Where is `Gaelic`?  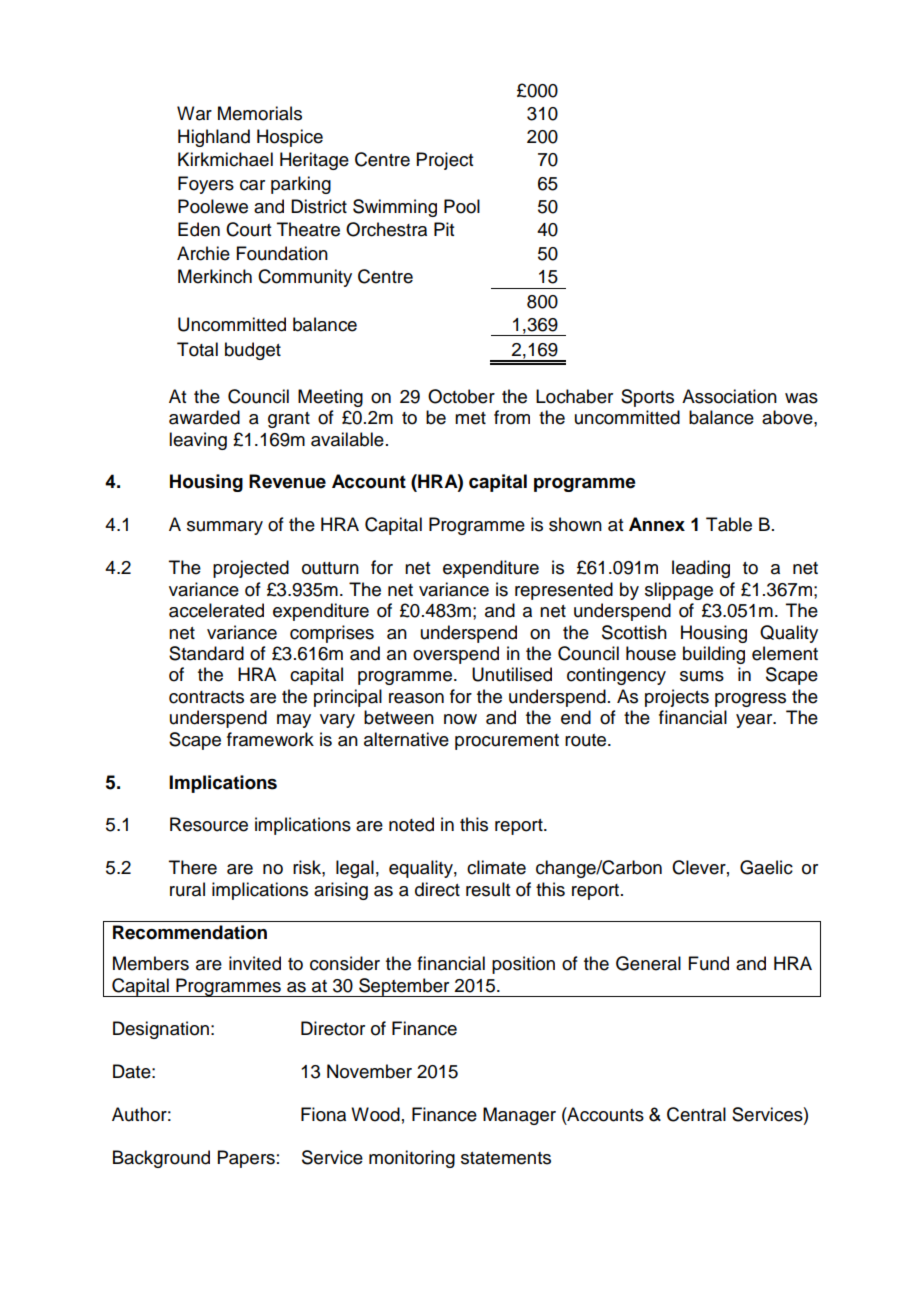
Gaelic is located at coordinates (766, 867).
